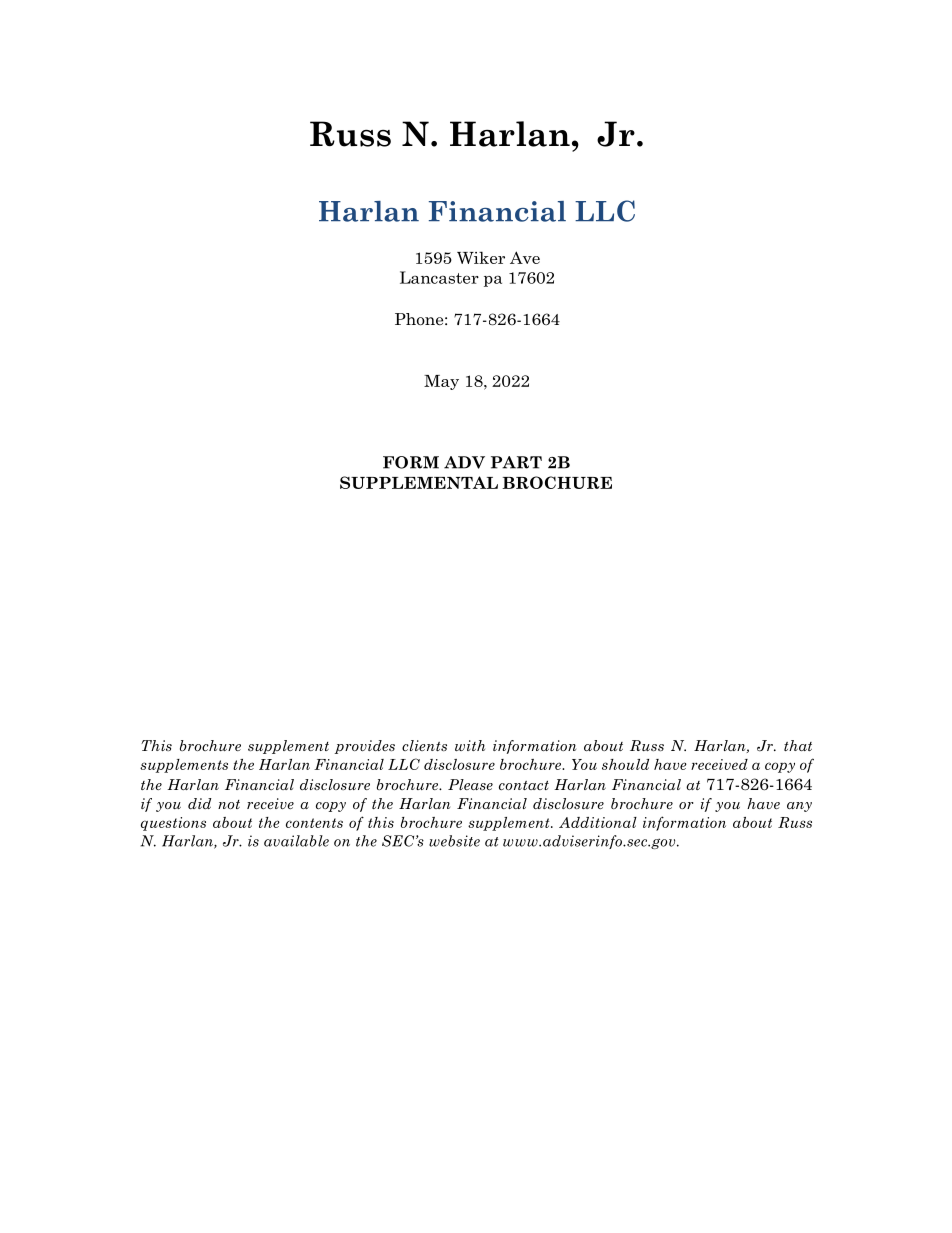 The image size is (952, 1233). What do you see at coordinates (470, 745) in the page?
I see `with` at bounding box center [470, 745].
